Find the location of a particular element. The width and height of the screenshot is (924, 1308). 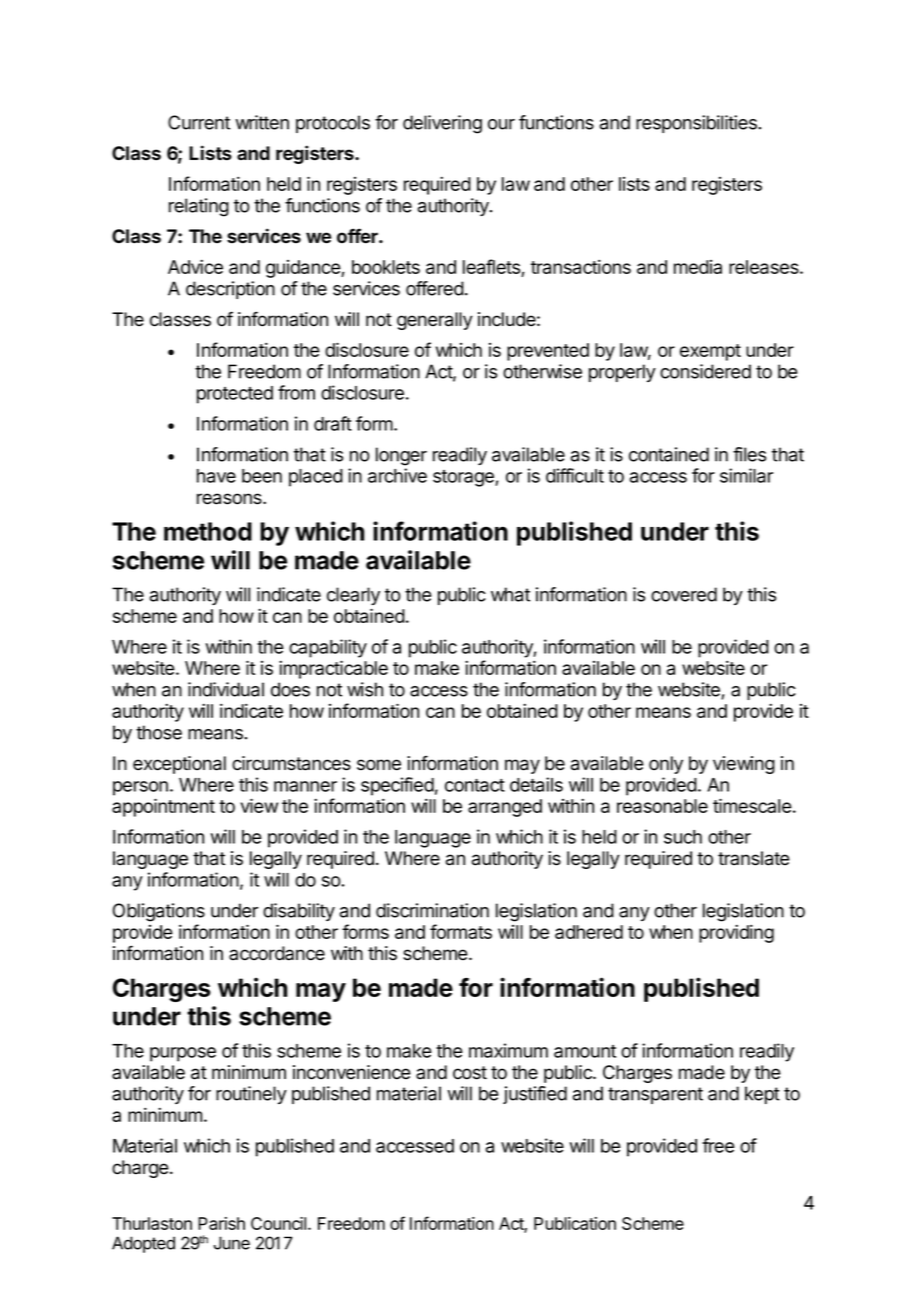

Current is located at coordinates (199, 122).
